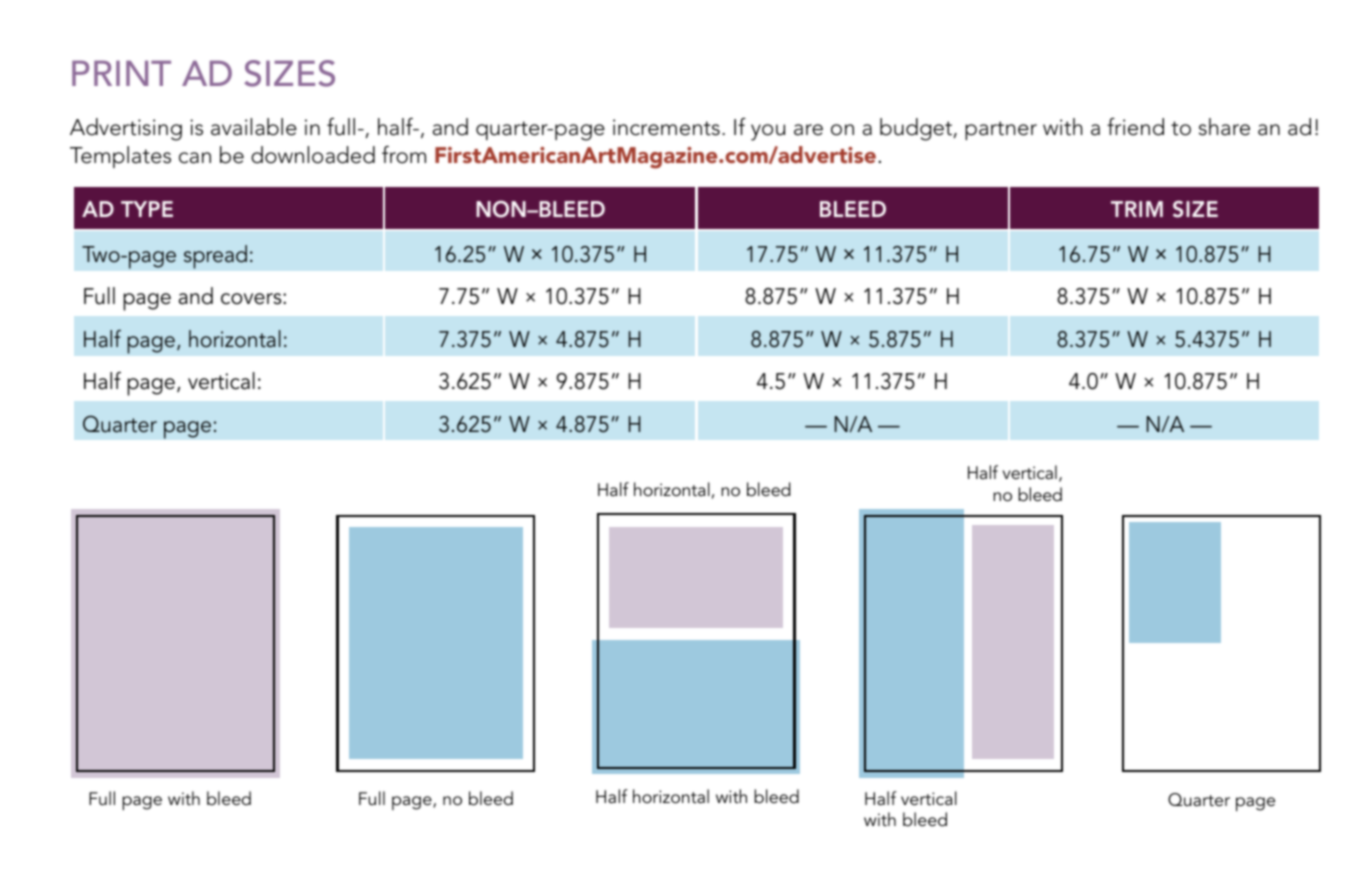  I want to click on share, so click(1224, 127).
